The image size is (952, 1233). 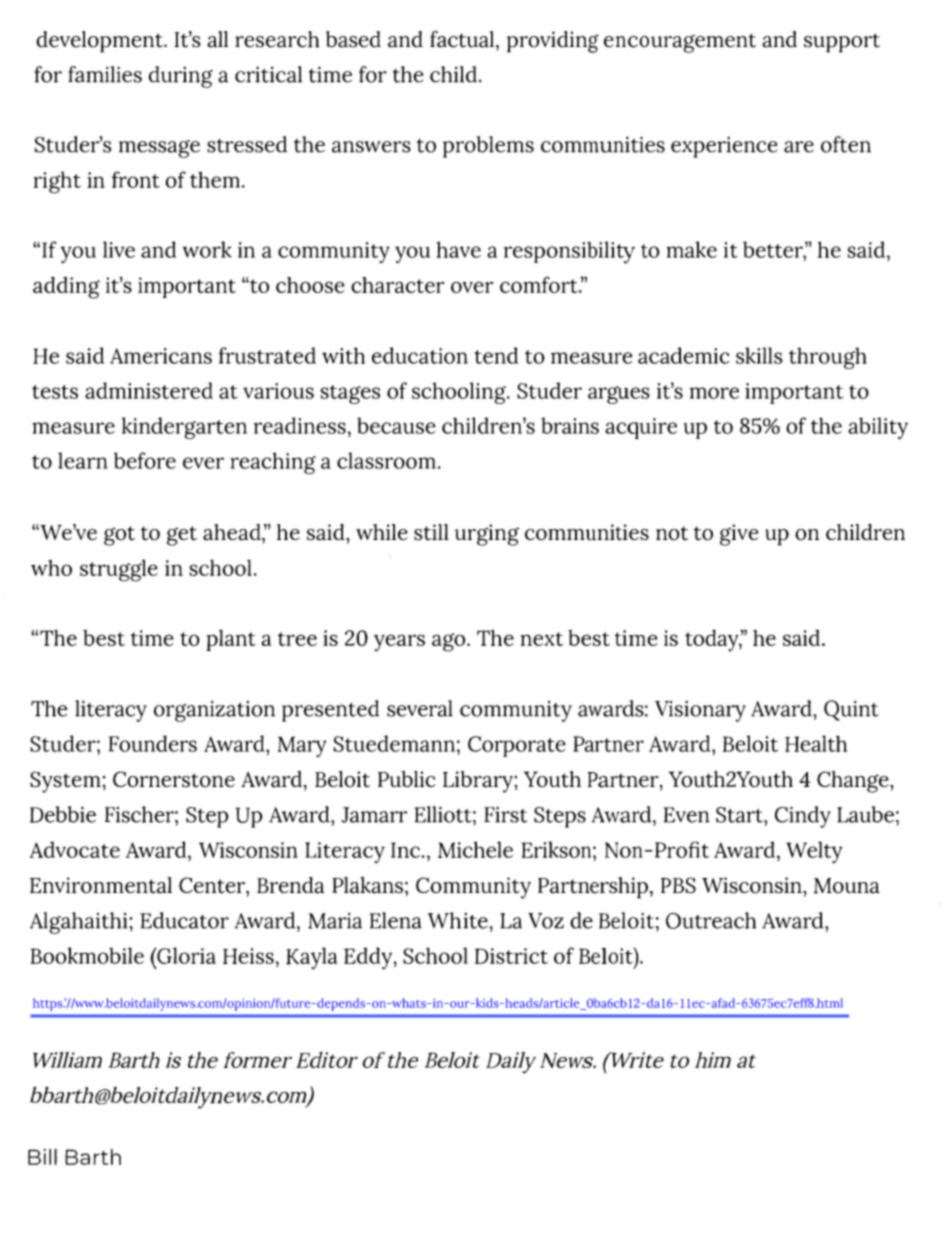 I want to click on factual, so click(x=463, y=39).
